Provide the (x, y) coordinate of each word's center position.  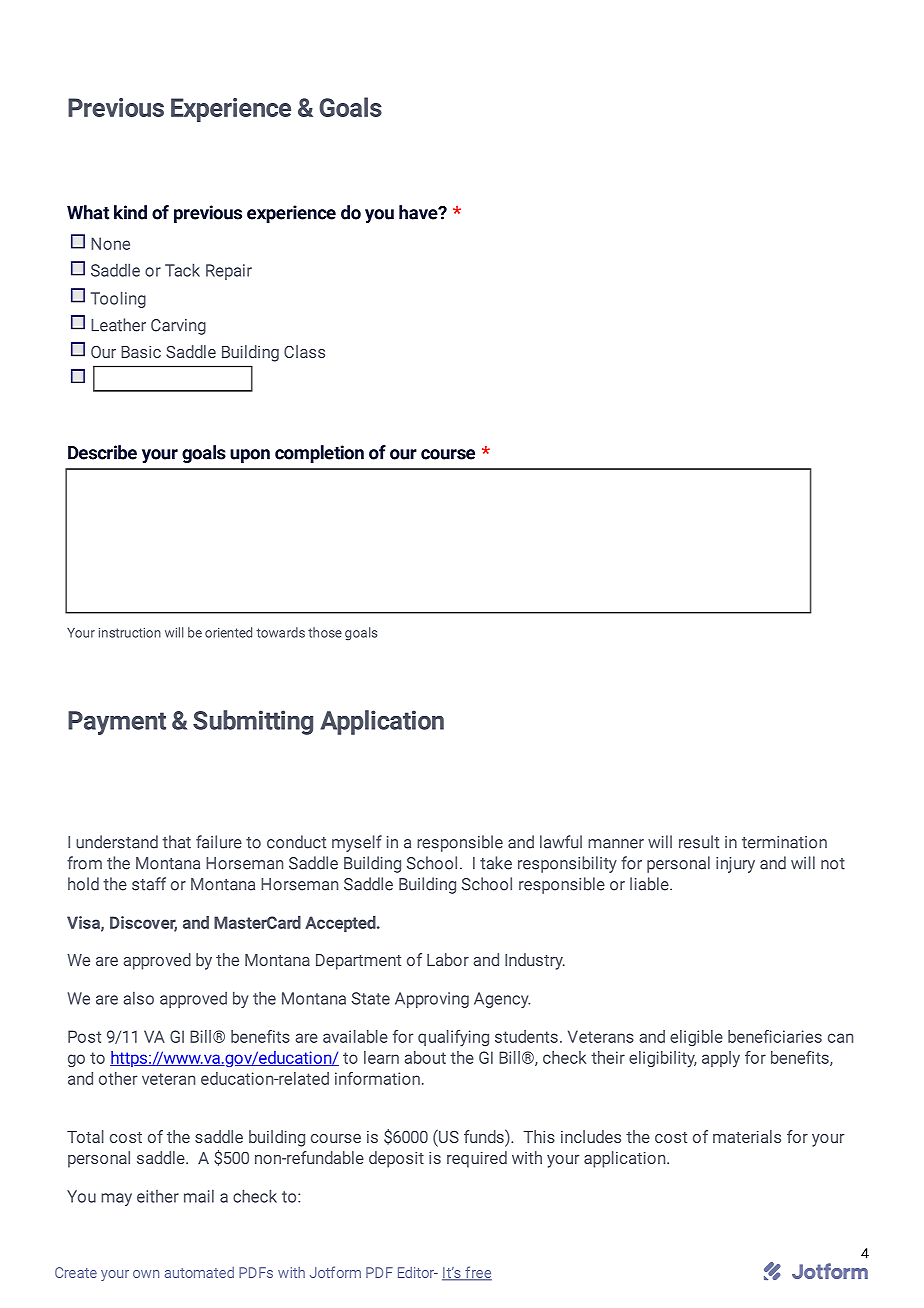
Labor (448, 959)
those (325, 632)
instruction (130, 633)
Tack (182, 270)
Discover (143, 923)
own (146, 1274)
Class (304, 351)
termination (784, 842)
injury (735, 865)
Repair (229, 272)
